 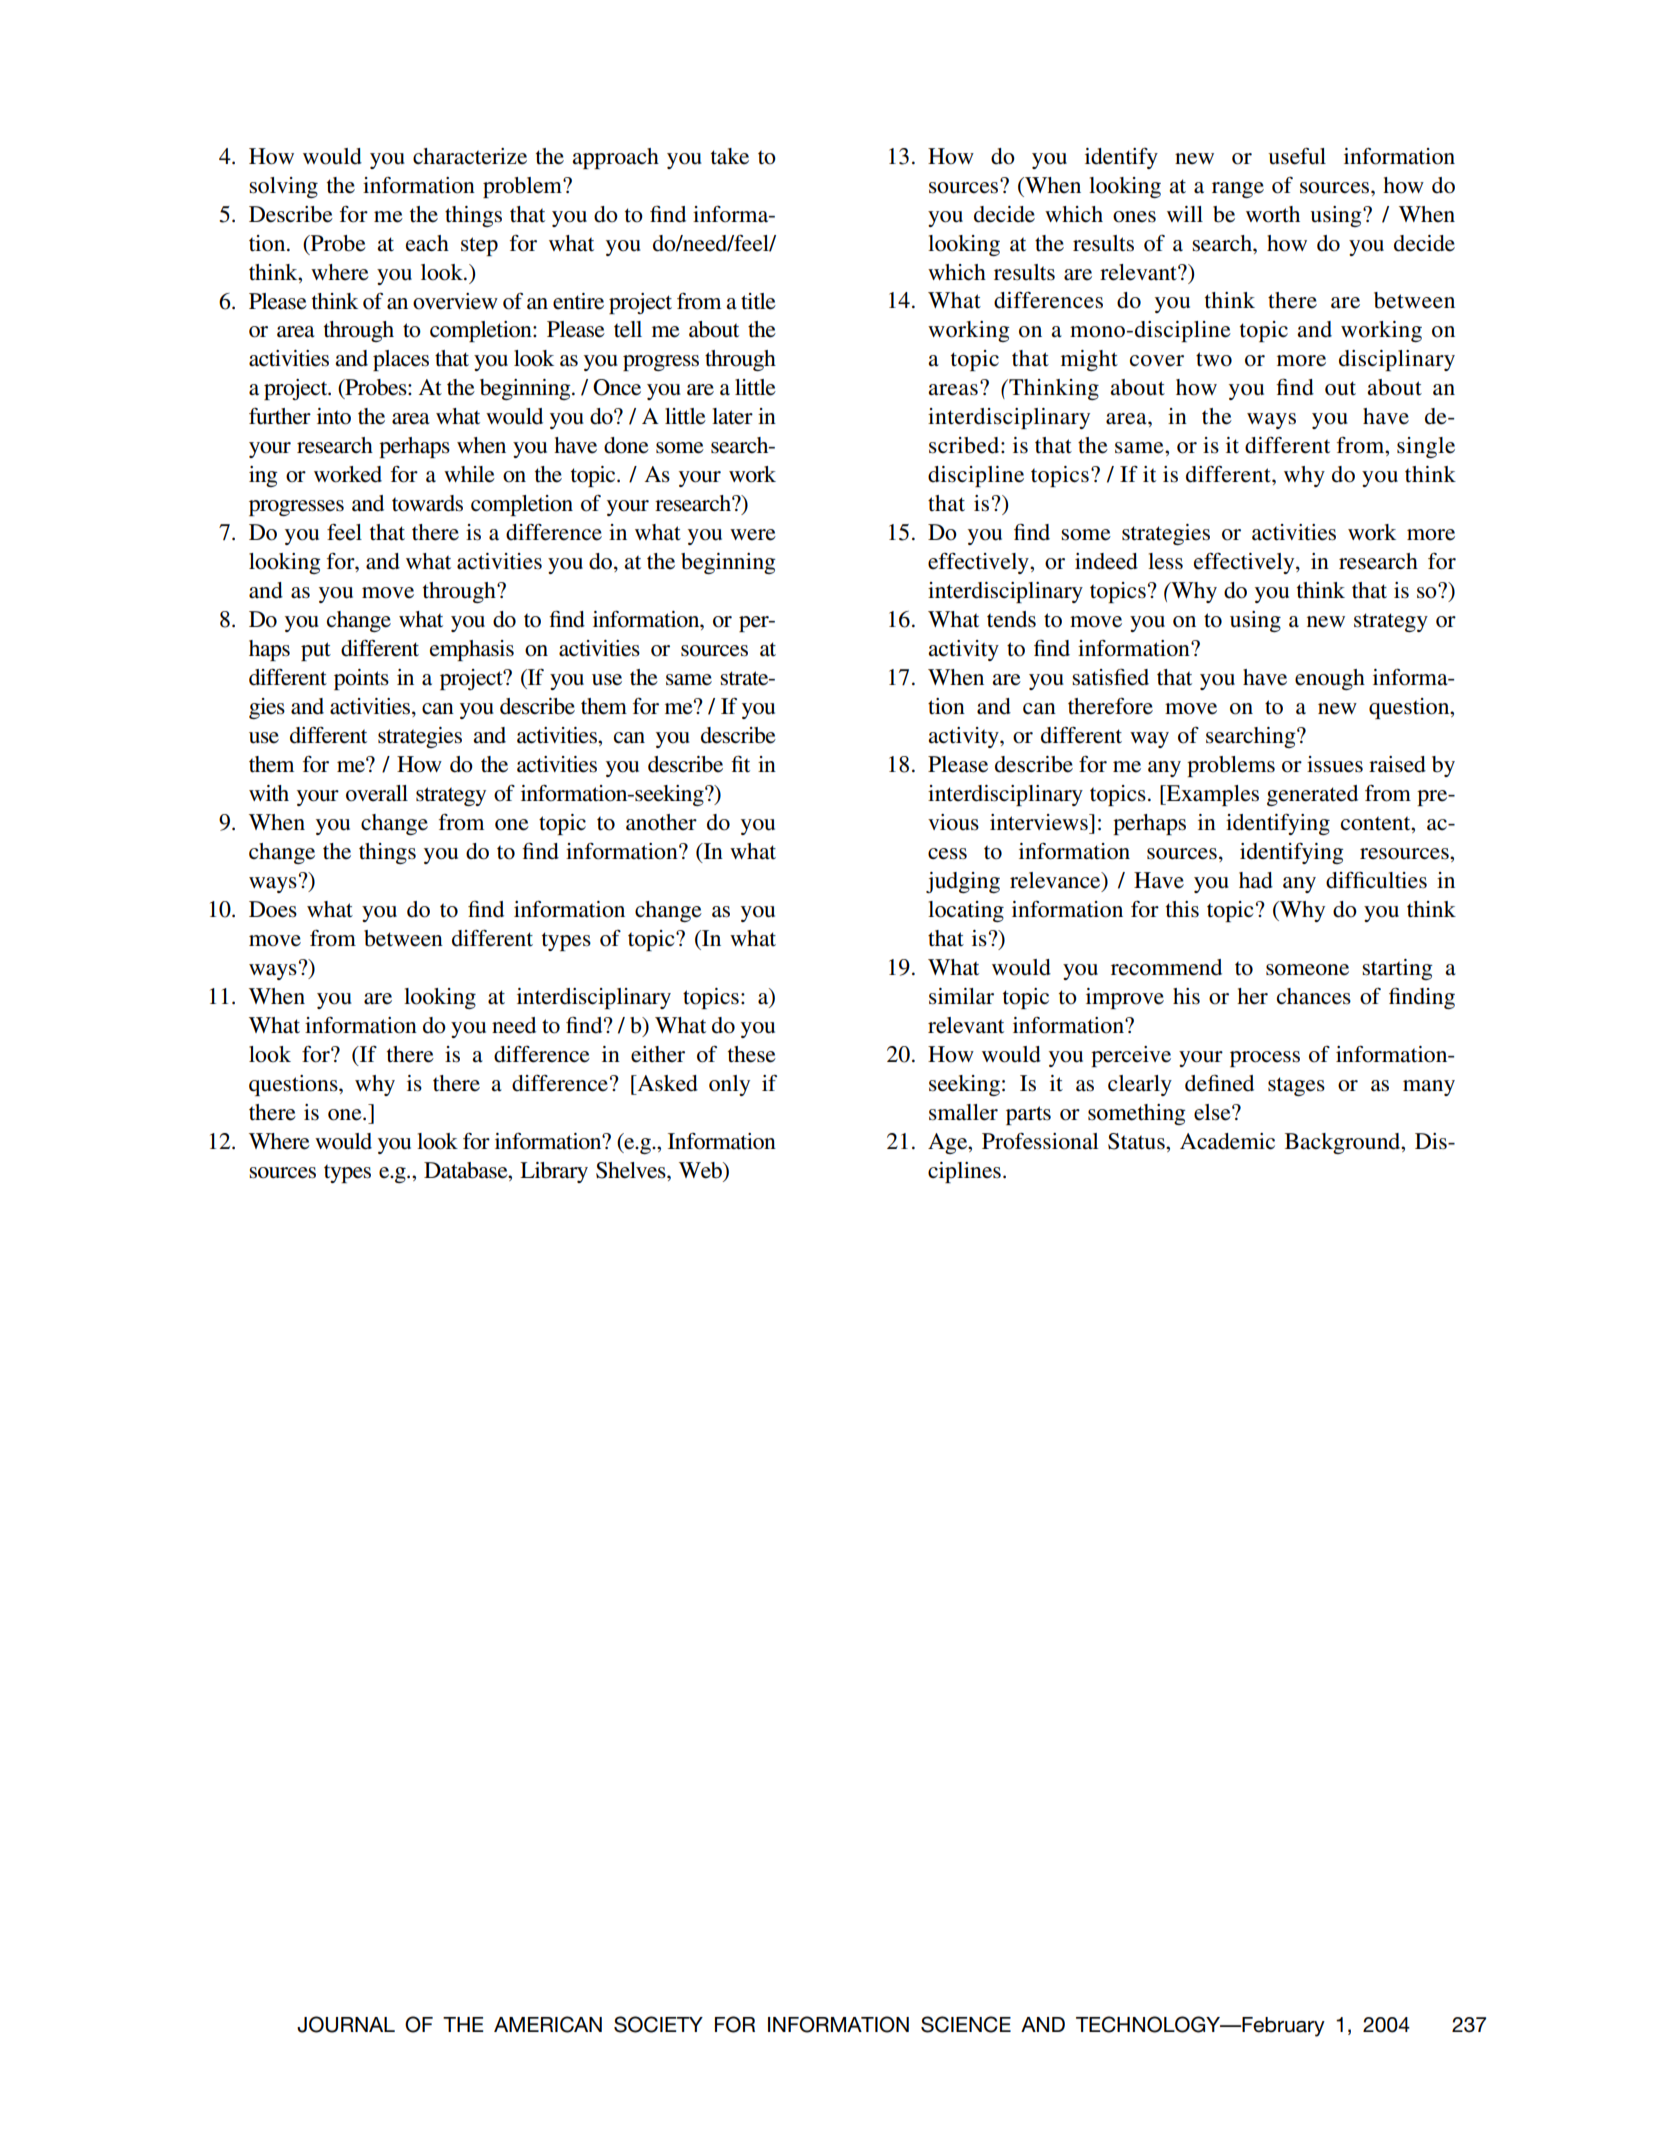 I want to click on these, so click(x=752, y=1054).
